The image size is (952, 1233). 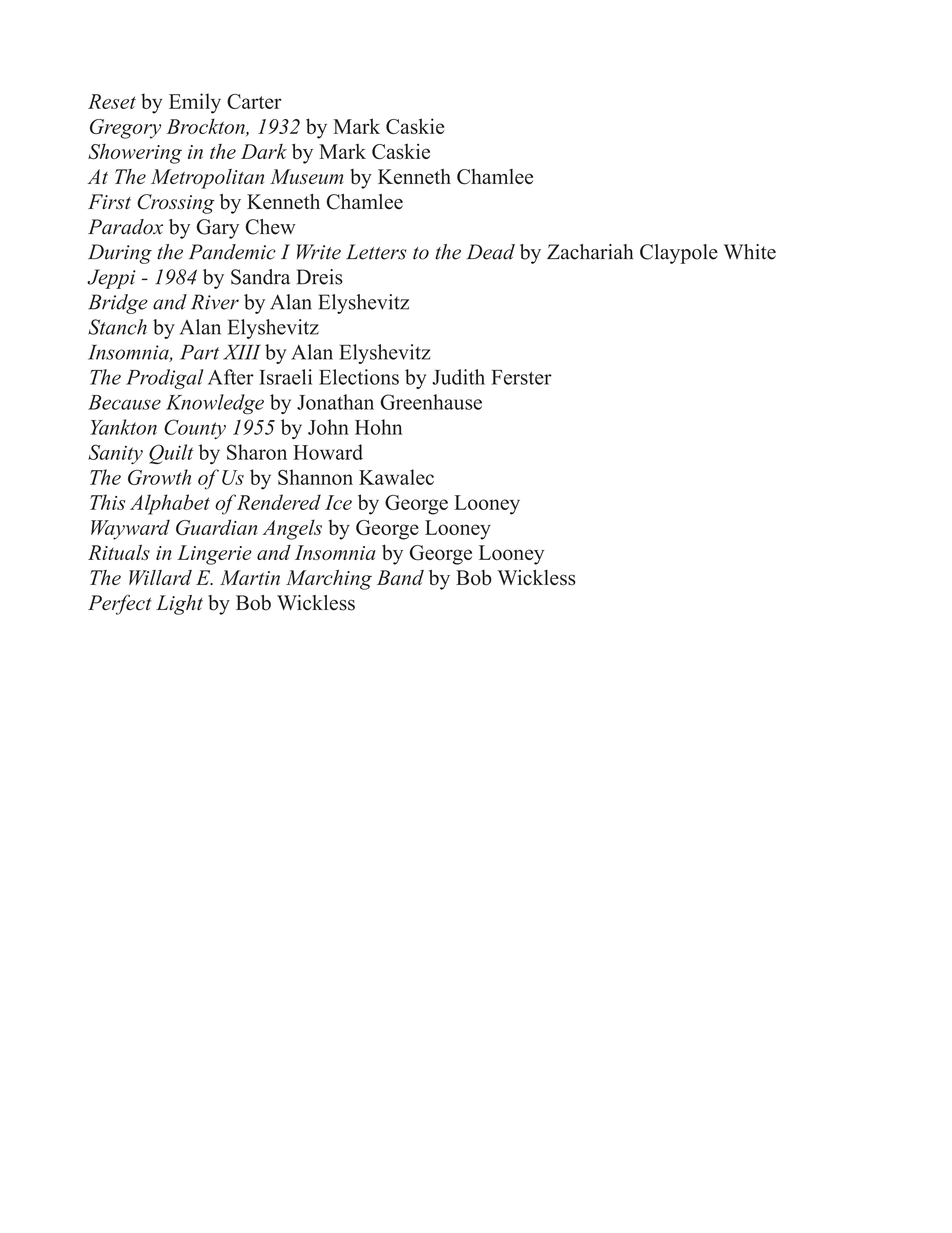 I want to click on Letters, so click(x=376, y=252).
